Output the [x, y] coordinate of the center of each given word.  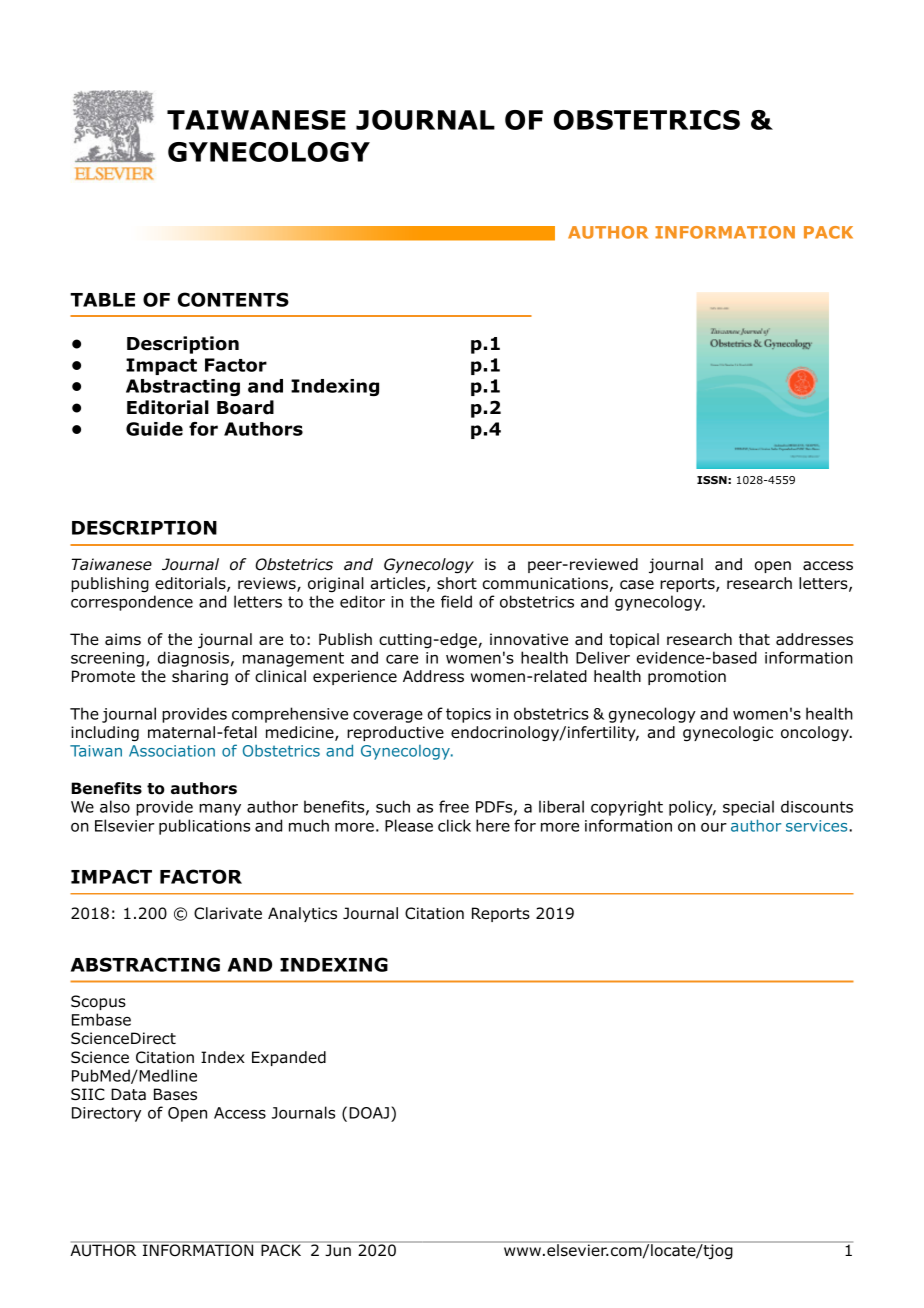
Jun [338, 1249]
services [818, 826]
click [454, 825]
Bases [175, 1094]
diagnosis [193, 659]
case [637, 585]
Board [245, 407]
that [754, 639]
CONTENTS [233, 299]
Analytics [302, 914]
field [456, 601]
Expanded [289, 1058]
